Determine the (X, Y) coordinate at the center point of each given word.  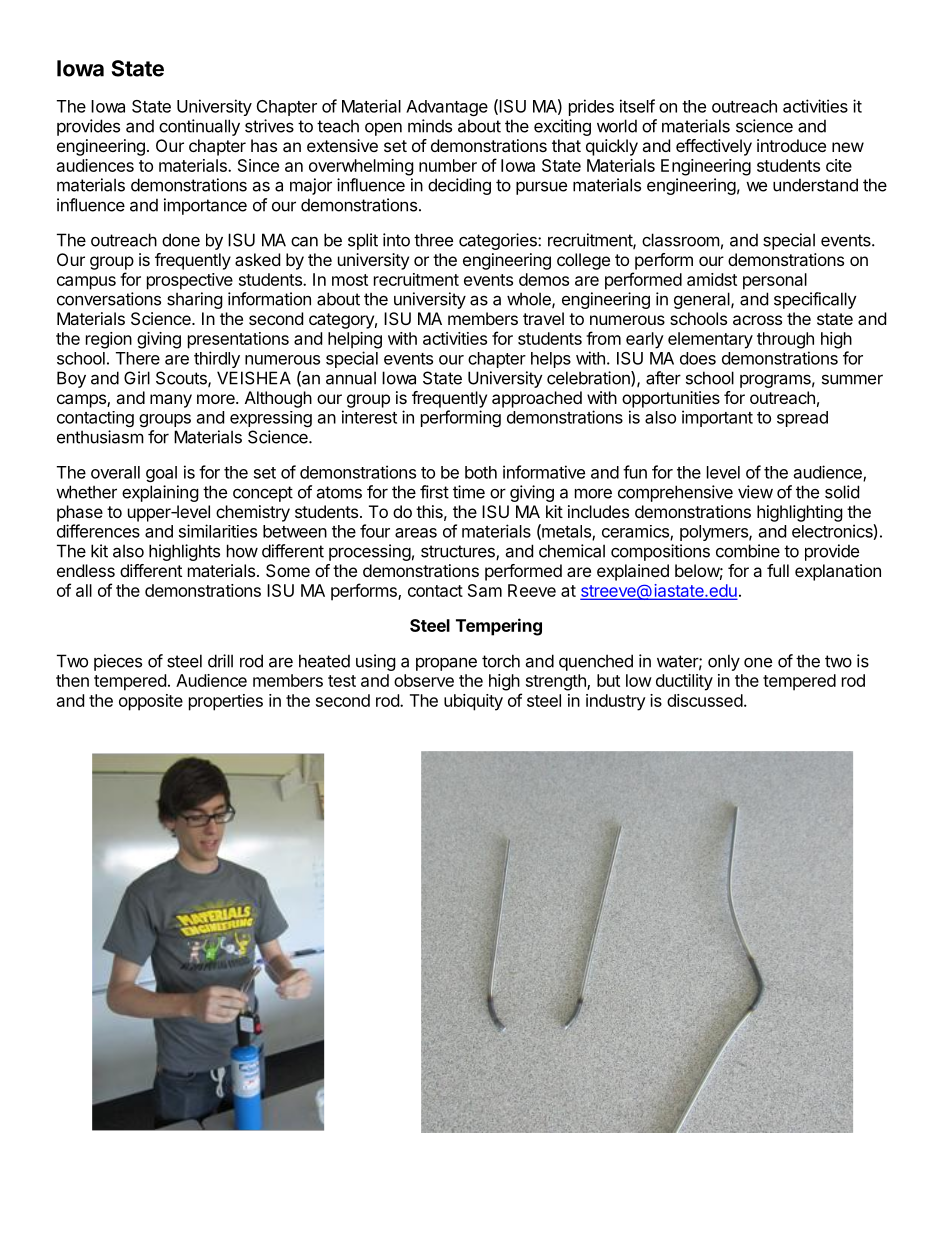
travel (543, 318)
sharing (195, 300)
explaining (160, 493)
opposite (151, 702)
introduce (791, 145)
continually (199, 127)
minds (430, 126)
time (469, 492)
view (755, 492)
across (757, 320)
